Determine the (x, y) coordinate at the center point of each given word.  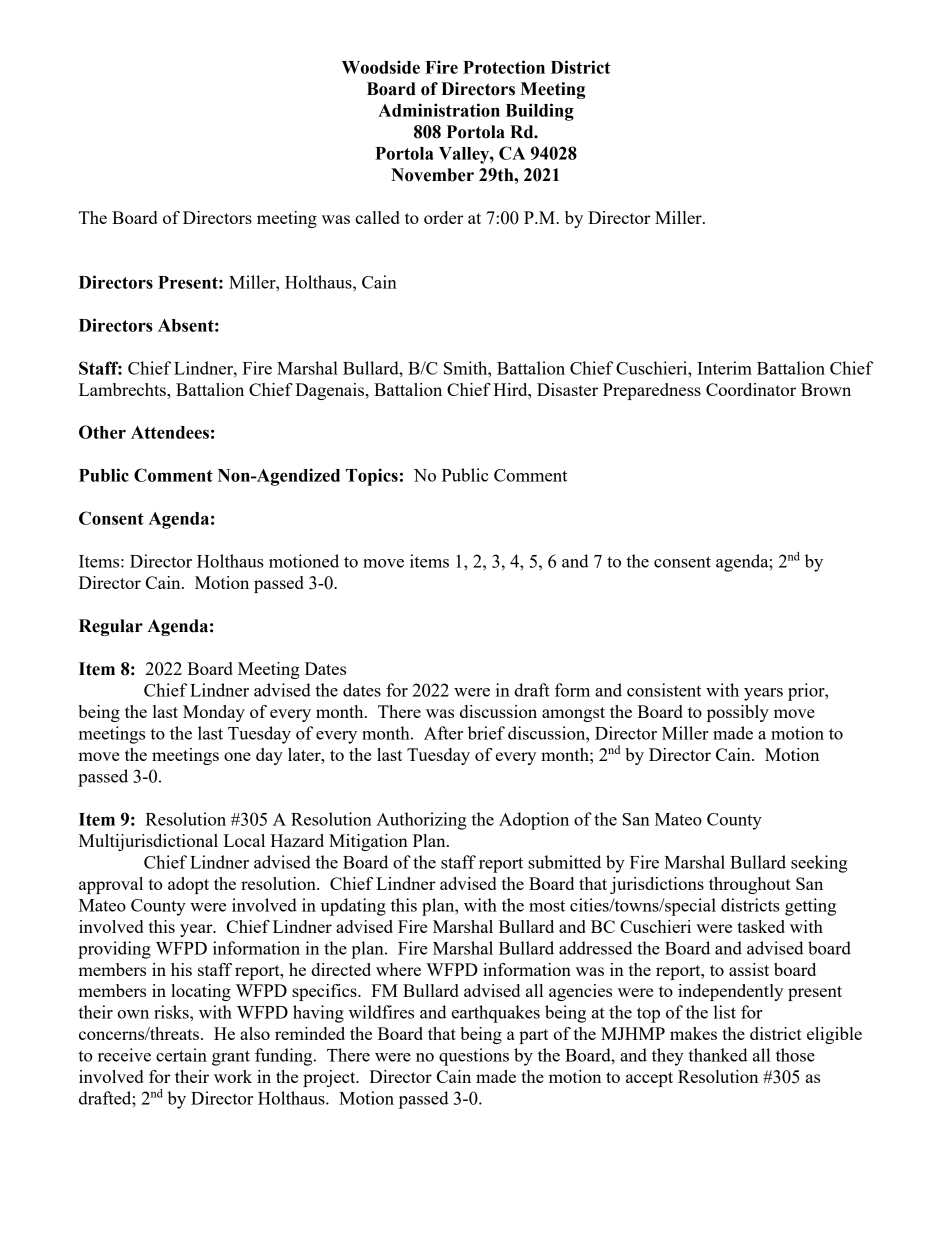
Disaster (567, 389)
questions (474, 1057)
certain (181, 1055)
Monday (214, 713)
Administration (439, 110)
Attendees (170, 432)
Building (540, 112)
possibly (738, 713)
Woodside (381, 67)
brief (486, 733)
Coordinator (751, 389)
